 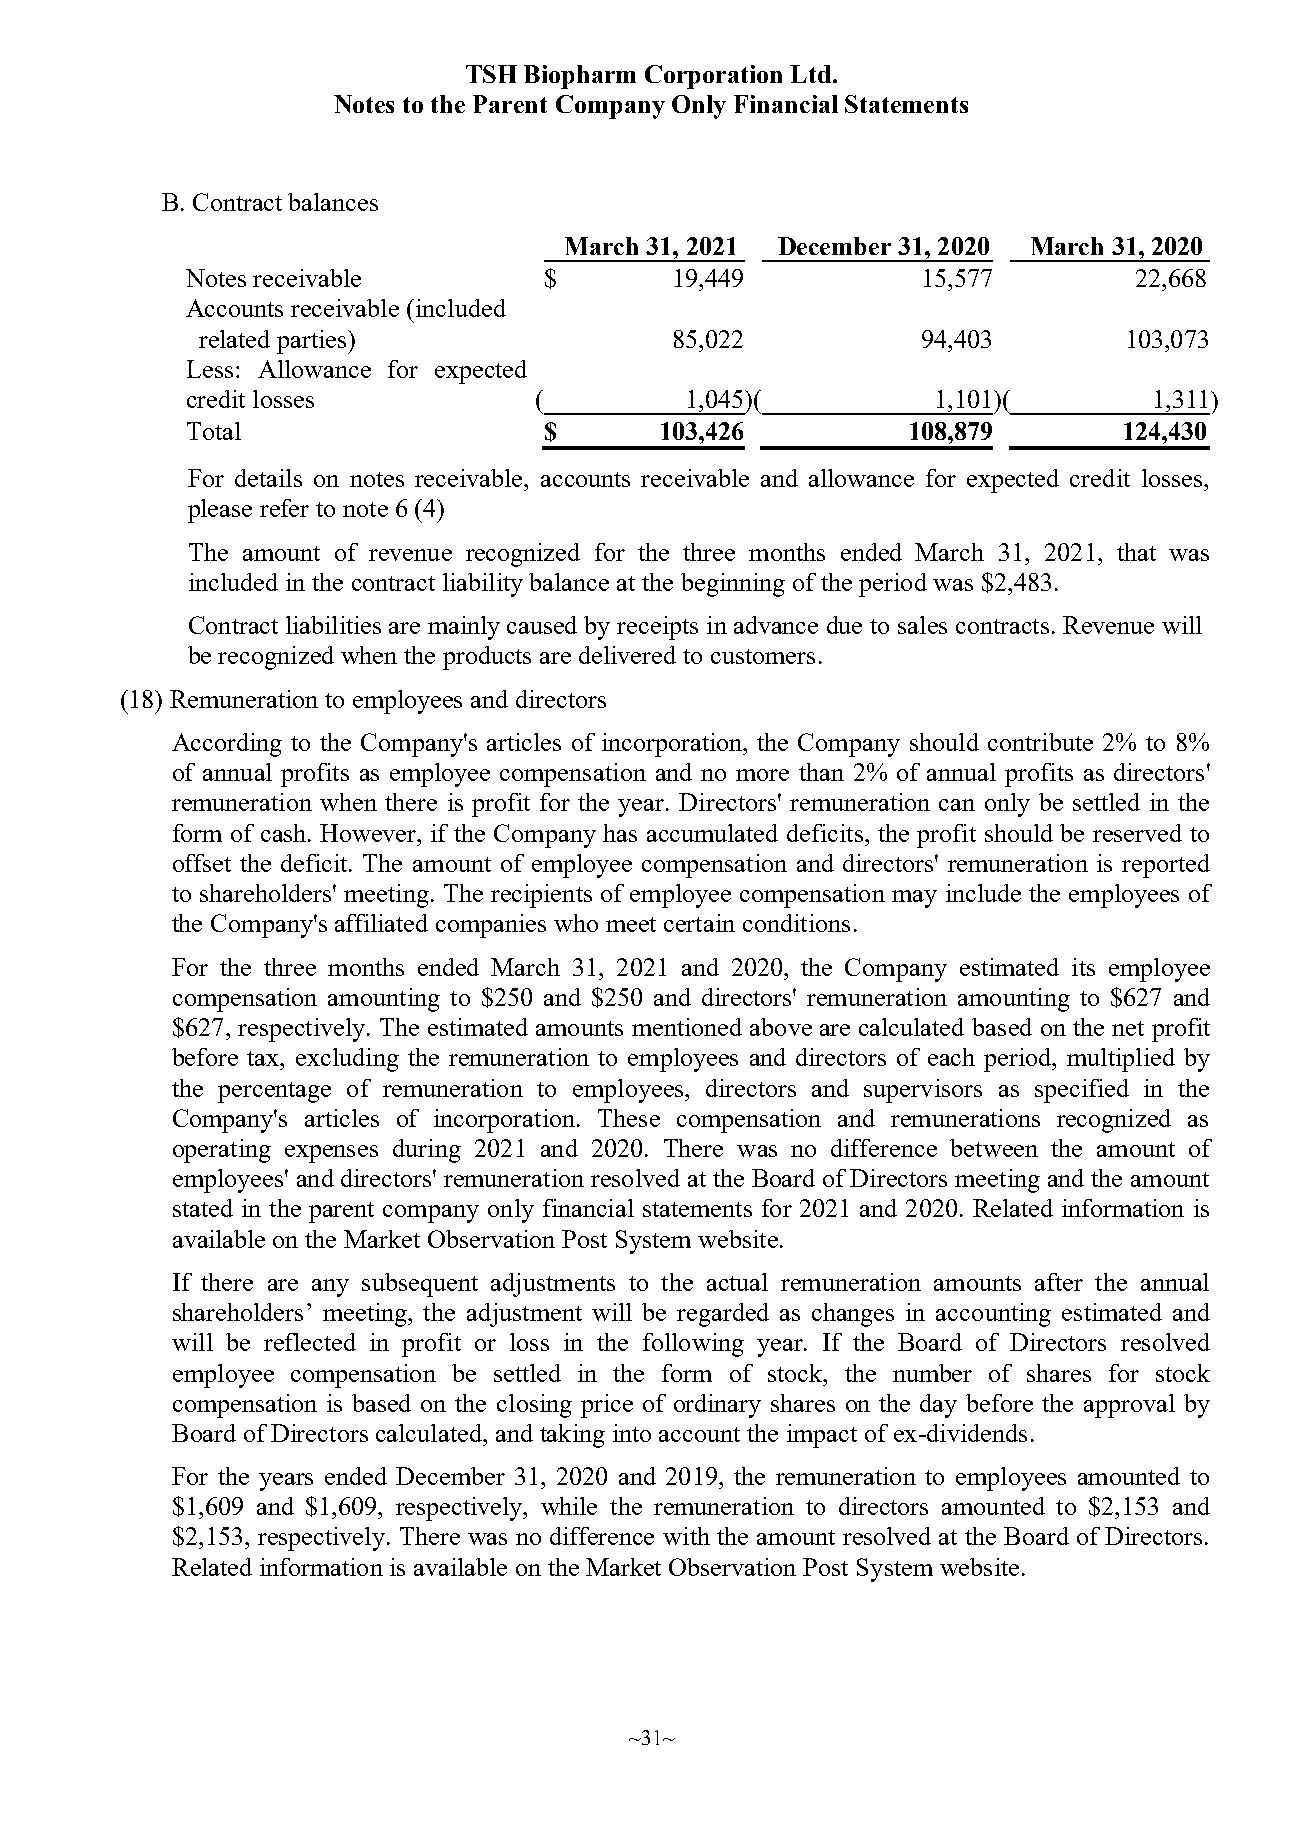 What do you see at coordinates (686, 1536) in the document?
I see `with` at bounding box center [686, 1536].
